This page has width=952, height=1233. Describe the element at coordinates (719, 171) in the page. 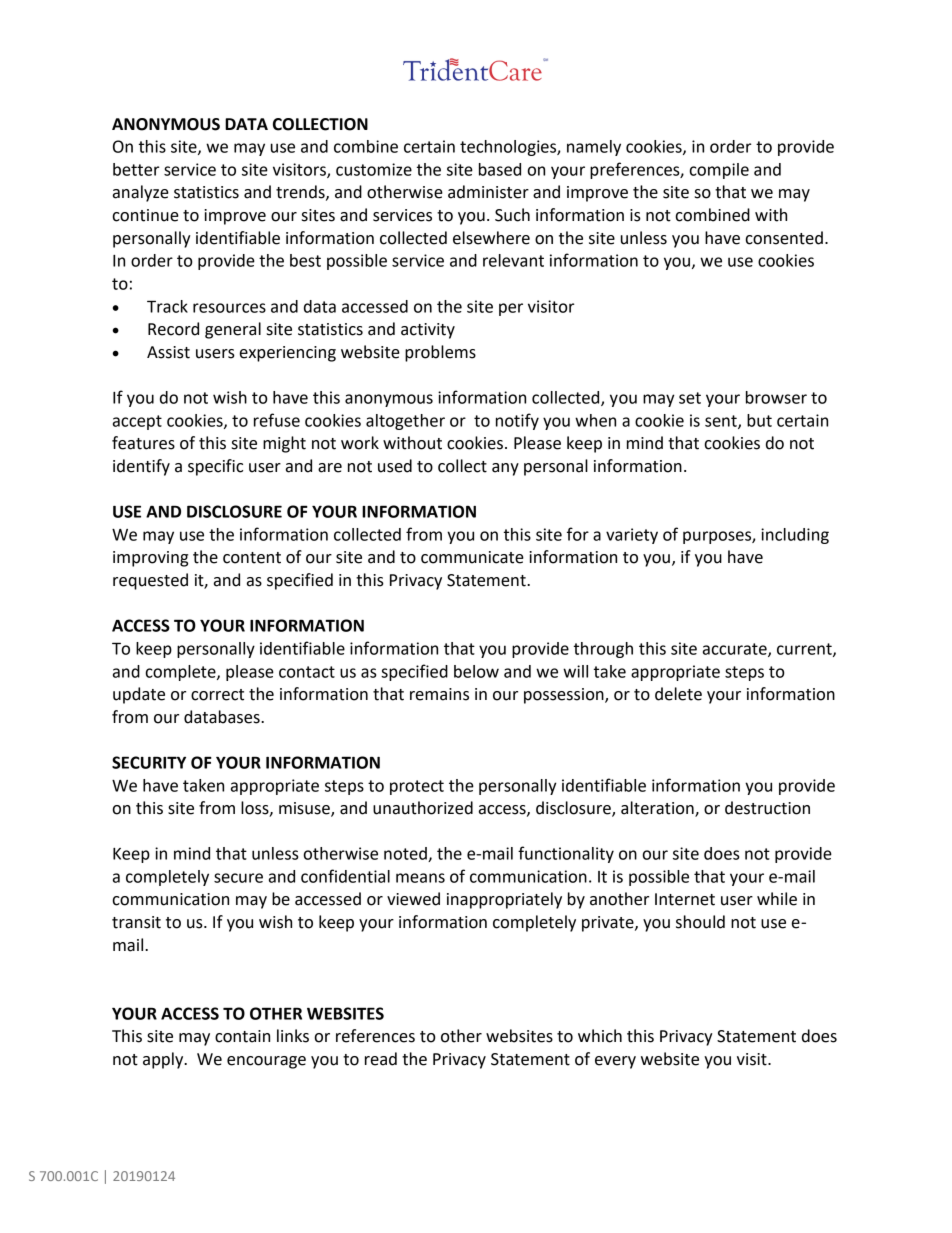

I see `compile` at that location.
